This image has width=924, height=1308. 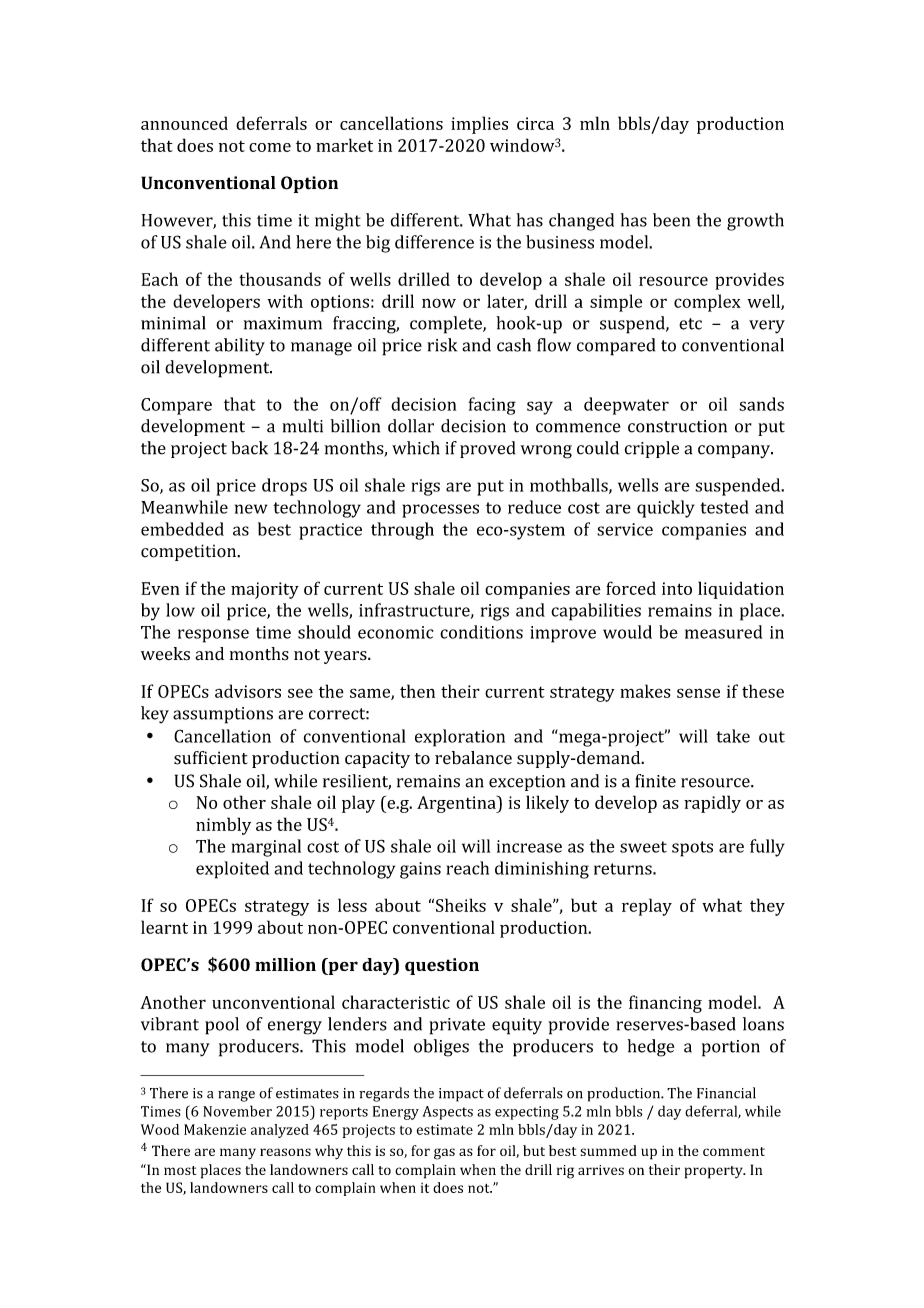 What do you see at coordinates (692, 849) in the image?
I see `spots` at bounding box center [692, 849].
